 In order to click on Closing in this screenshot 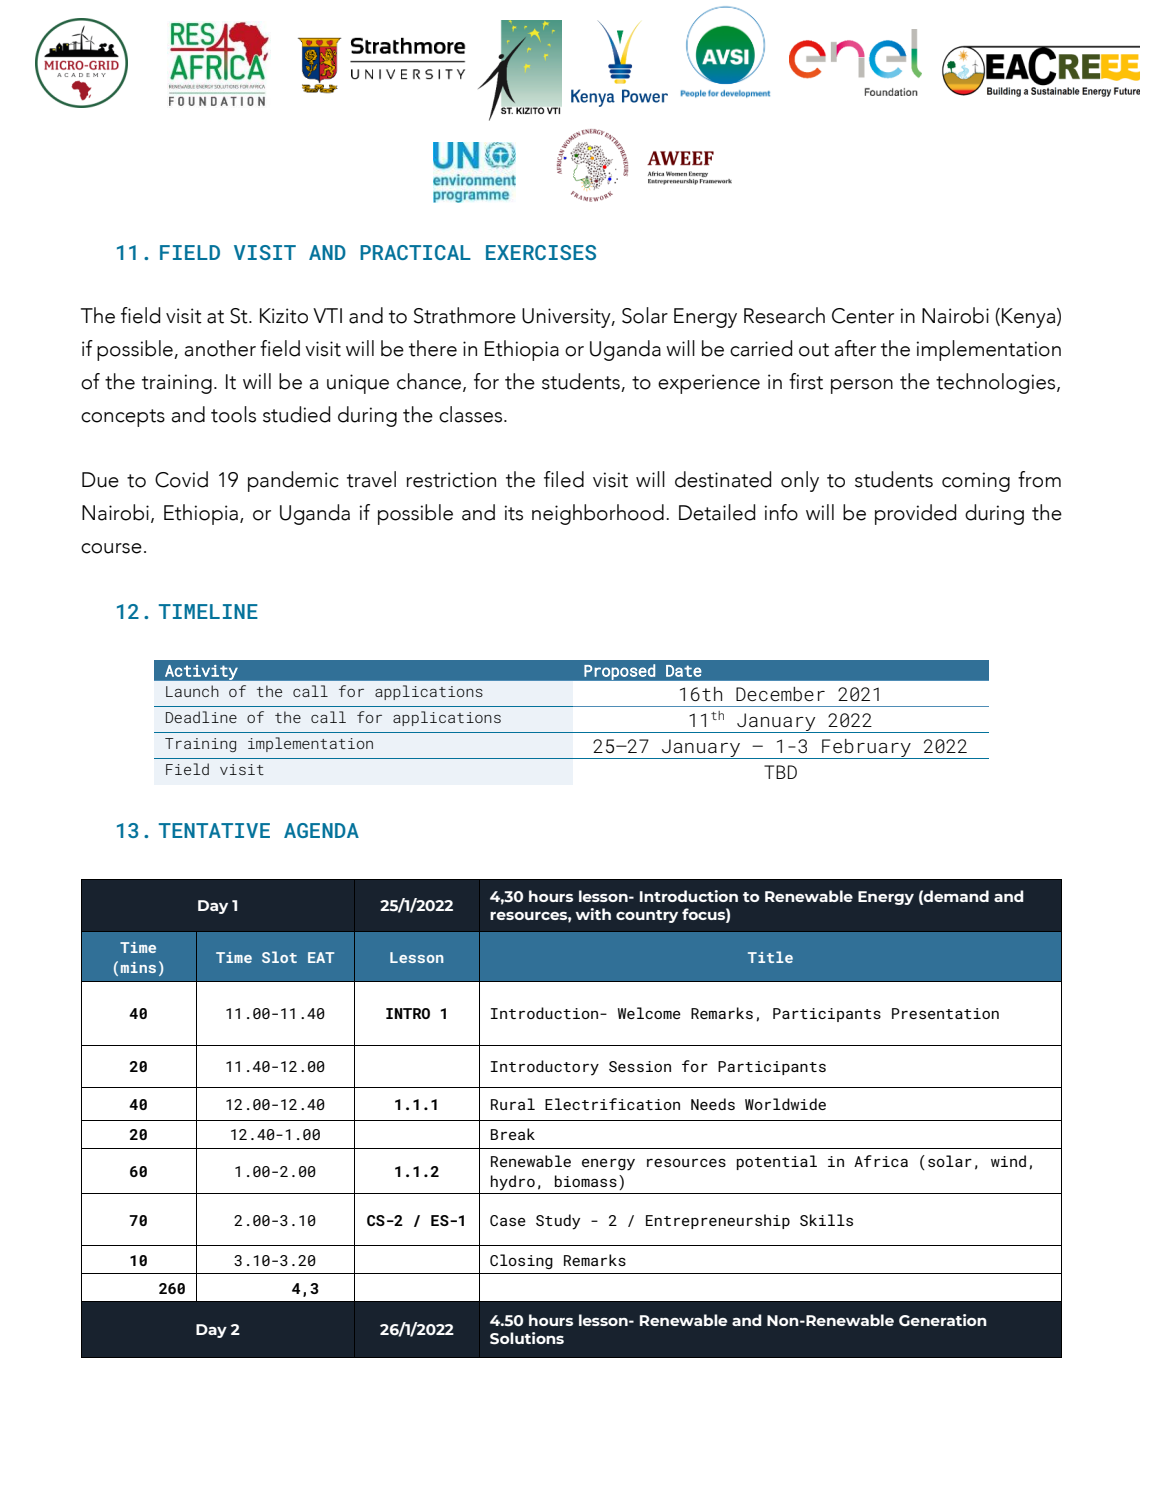, I will do `click(521, 1261)`.
